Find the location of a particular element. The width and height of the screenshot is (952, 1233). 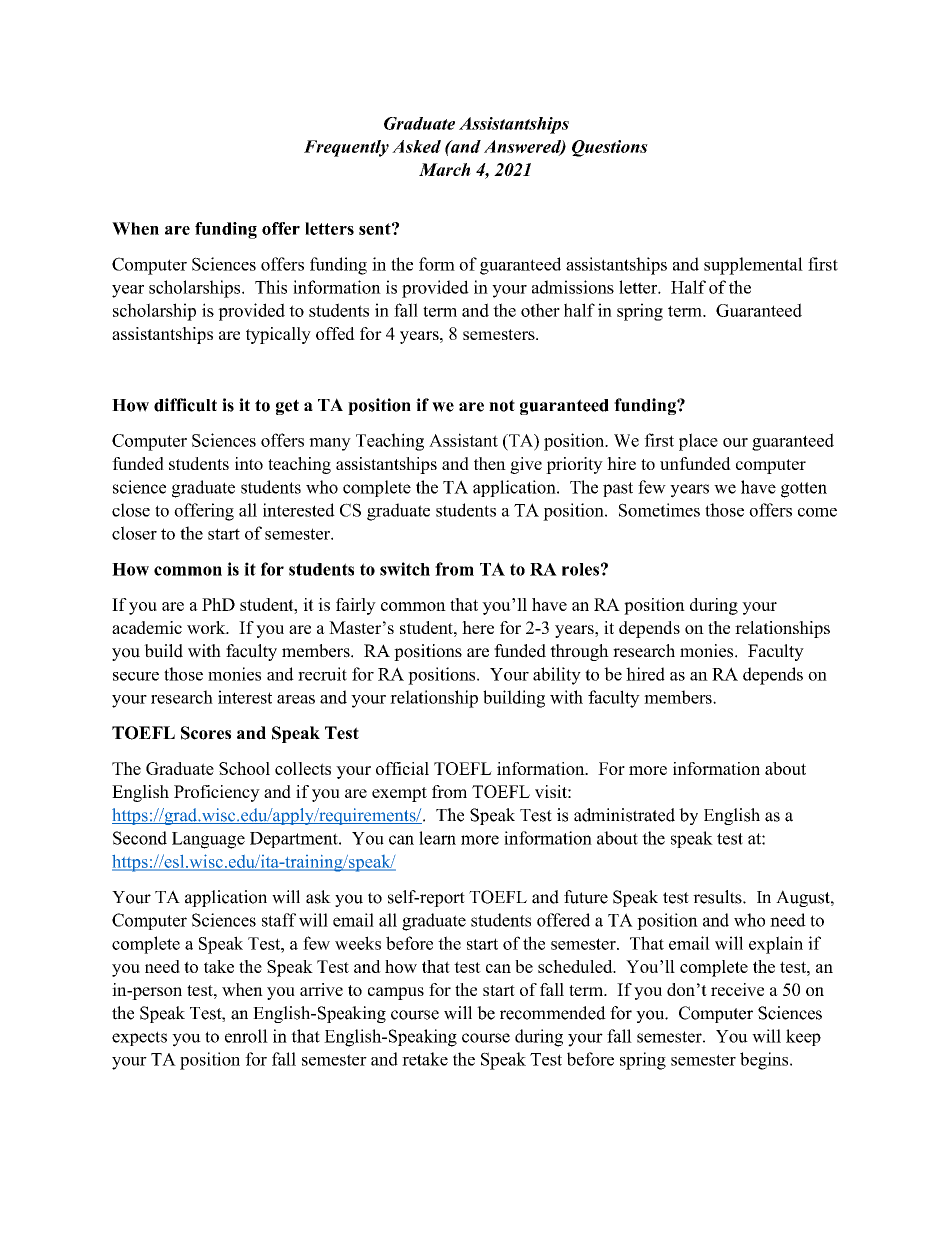

Frequently is located at coordinates (346, 148).
